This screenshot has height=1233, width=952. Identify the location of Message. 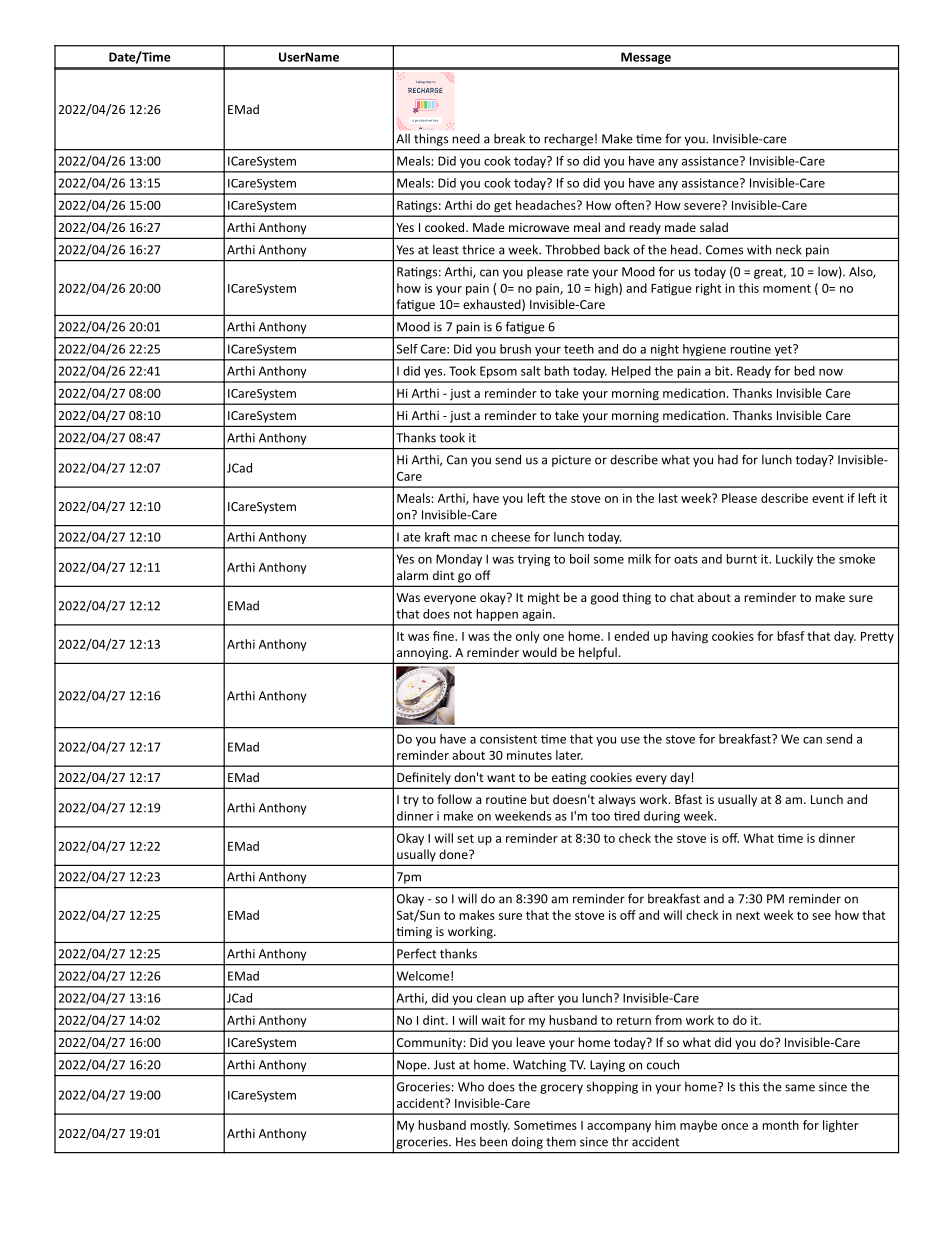
(646, 58).
